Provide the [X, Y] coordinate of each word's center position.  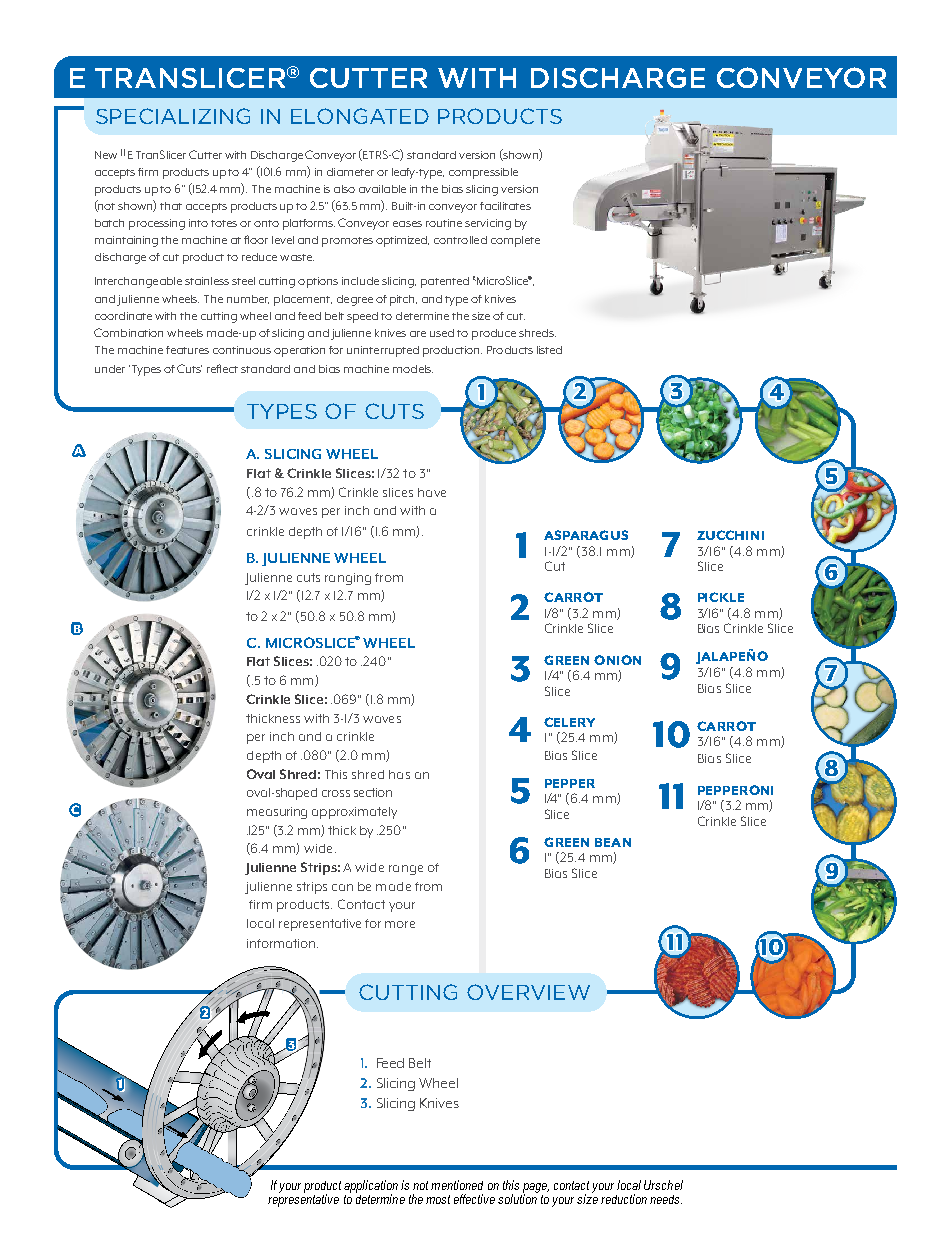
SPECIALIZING [173, 116]
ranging [348, 579]
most [438, 1199]
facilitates [505, 206]
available [382, 189]
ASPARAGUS [586, 535]
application [371, 1187]
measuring [277, 813]
